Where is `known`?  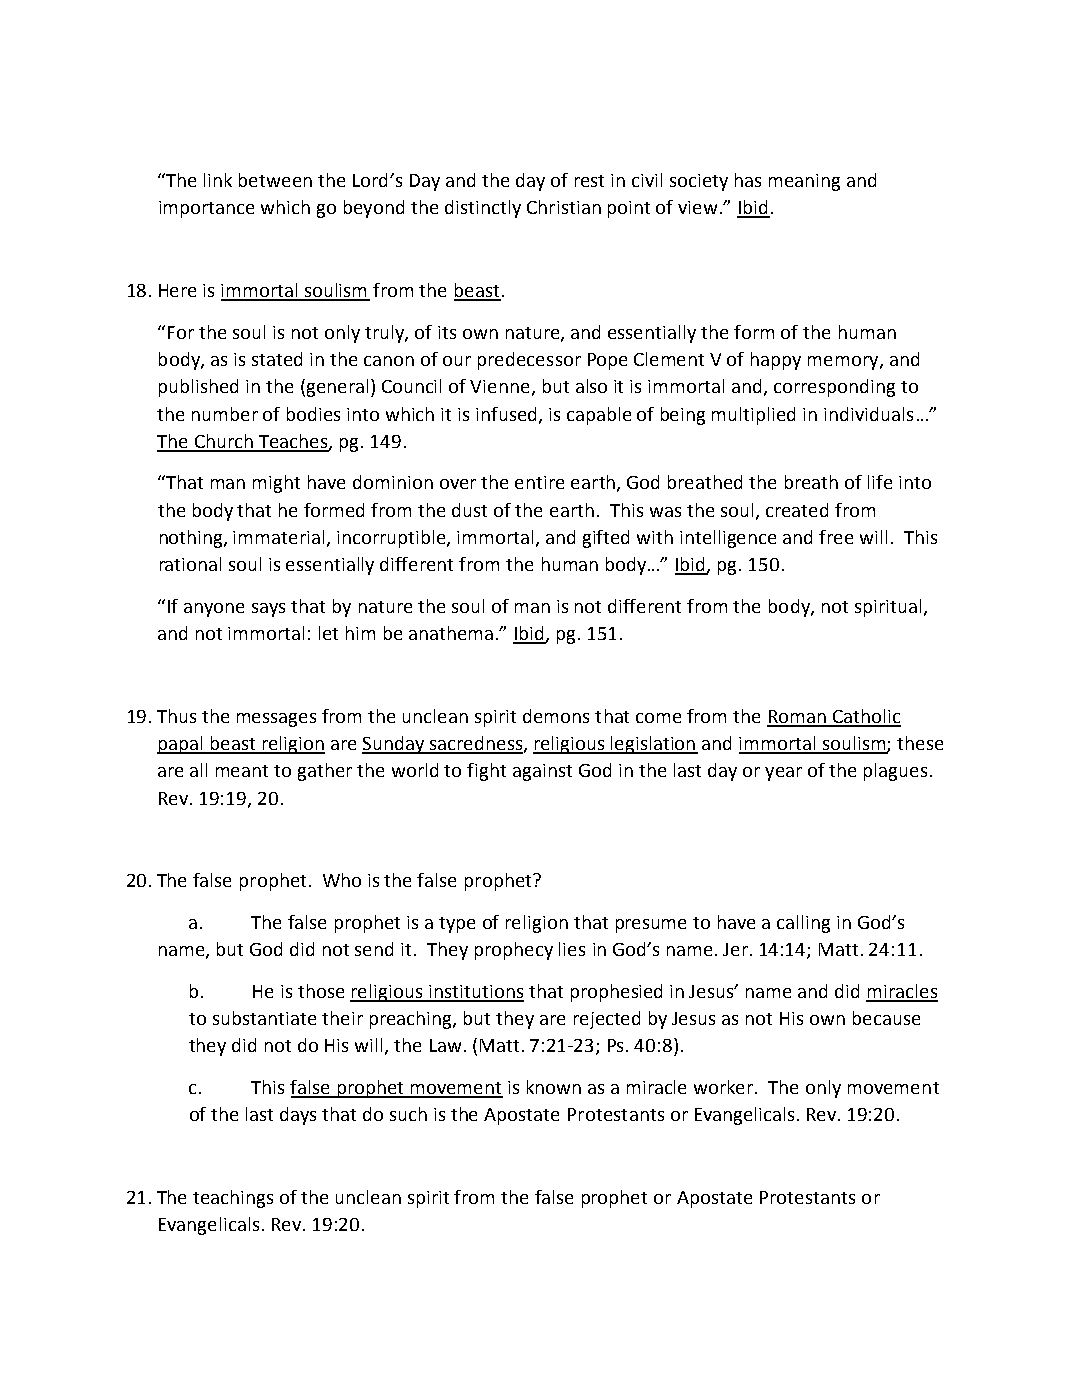
known is located at coordinates (554, 1087).
